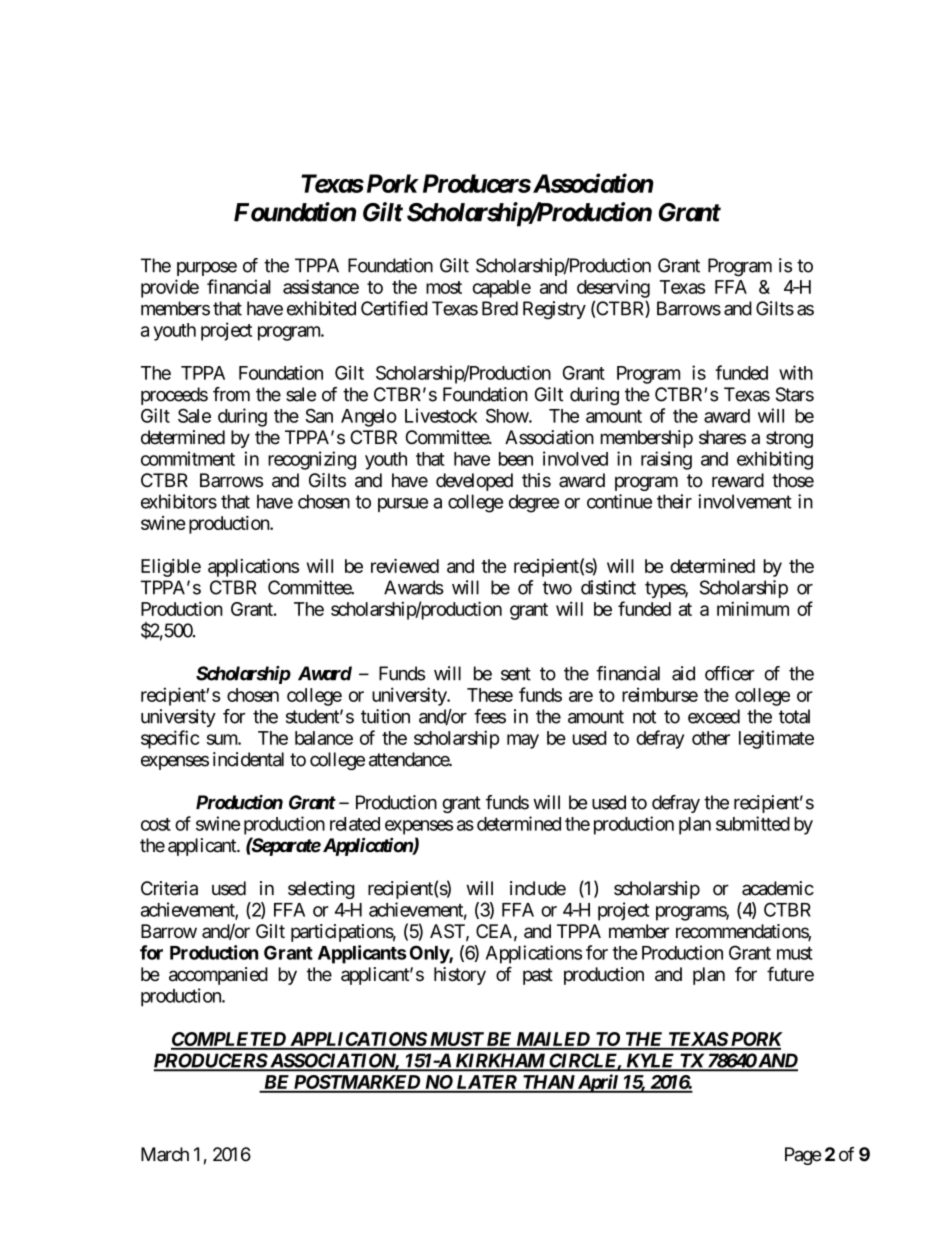 The width and height of the image is (952, 1233). I want to click on minimum, so click(753, 608).
